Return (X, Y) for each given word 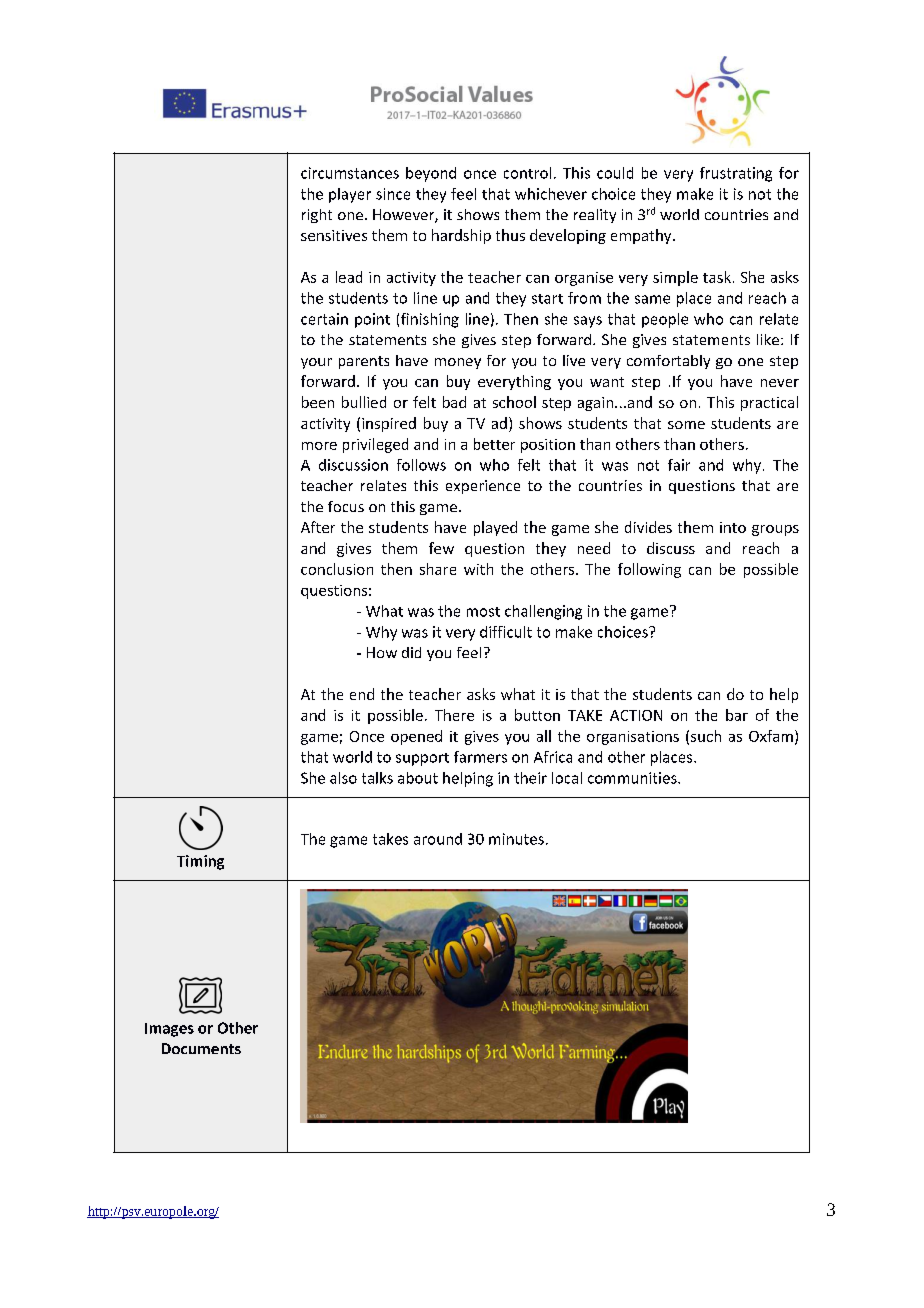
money (458, 363)
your (316, 363)
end (362, 694)
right (317, 216)
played (495, 528)
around (438, 839)
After (318, 527)
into (733, 527)
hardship (461, 236)
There (454, 715)
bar (737, 715)
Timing (200, 862)
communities (633, 778)
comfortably (668, 362)
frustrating (736, 174)
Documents (201, 1048)
